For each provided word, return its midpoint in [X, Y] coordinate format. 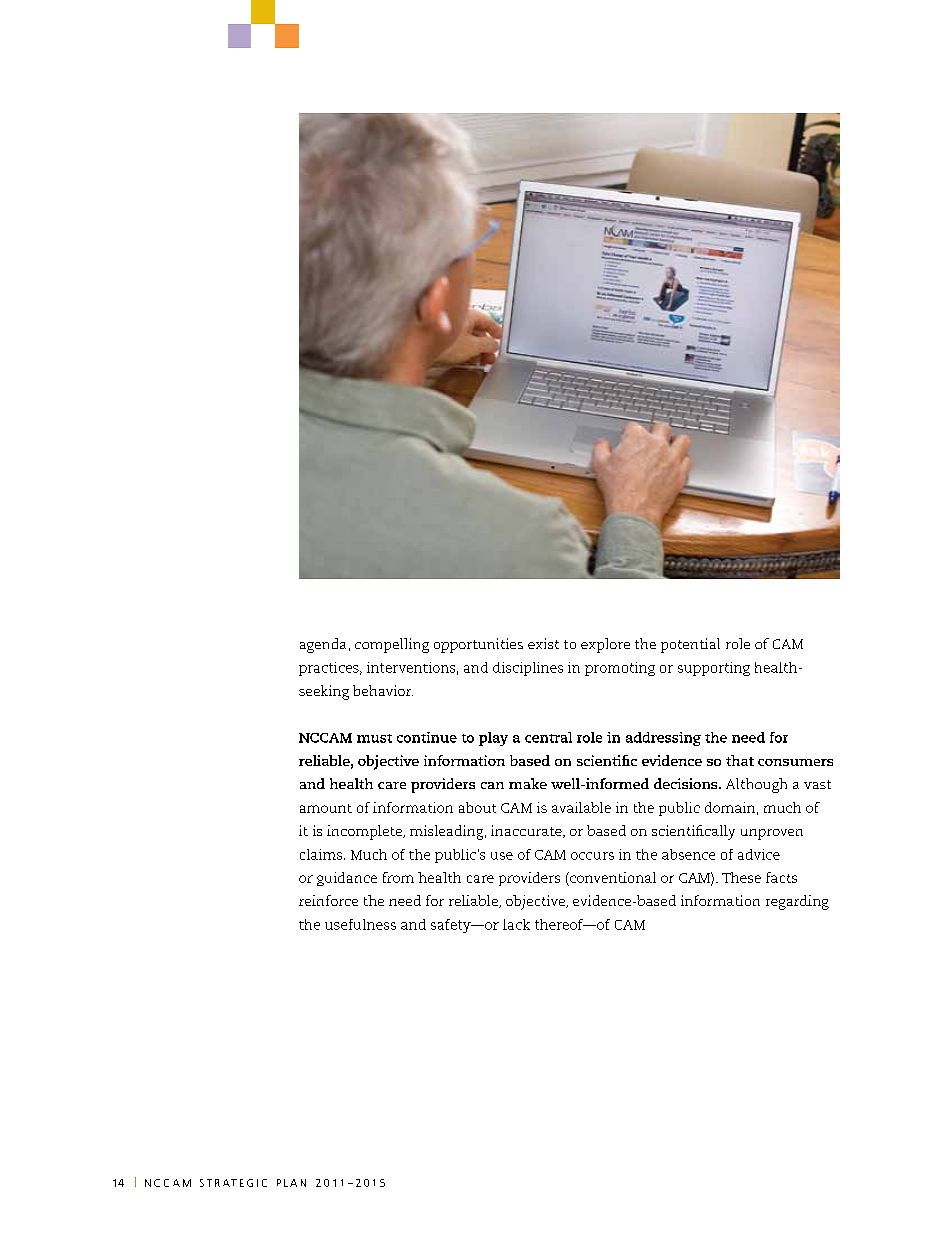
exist [543, 643]
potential [690, 645]
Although [756, 785]
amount [326, 808]
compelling [392, 645]
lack [516, 924]
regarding [797, 902]
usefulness [360, 924]
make [528, 783]
